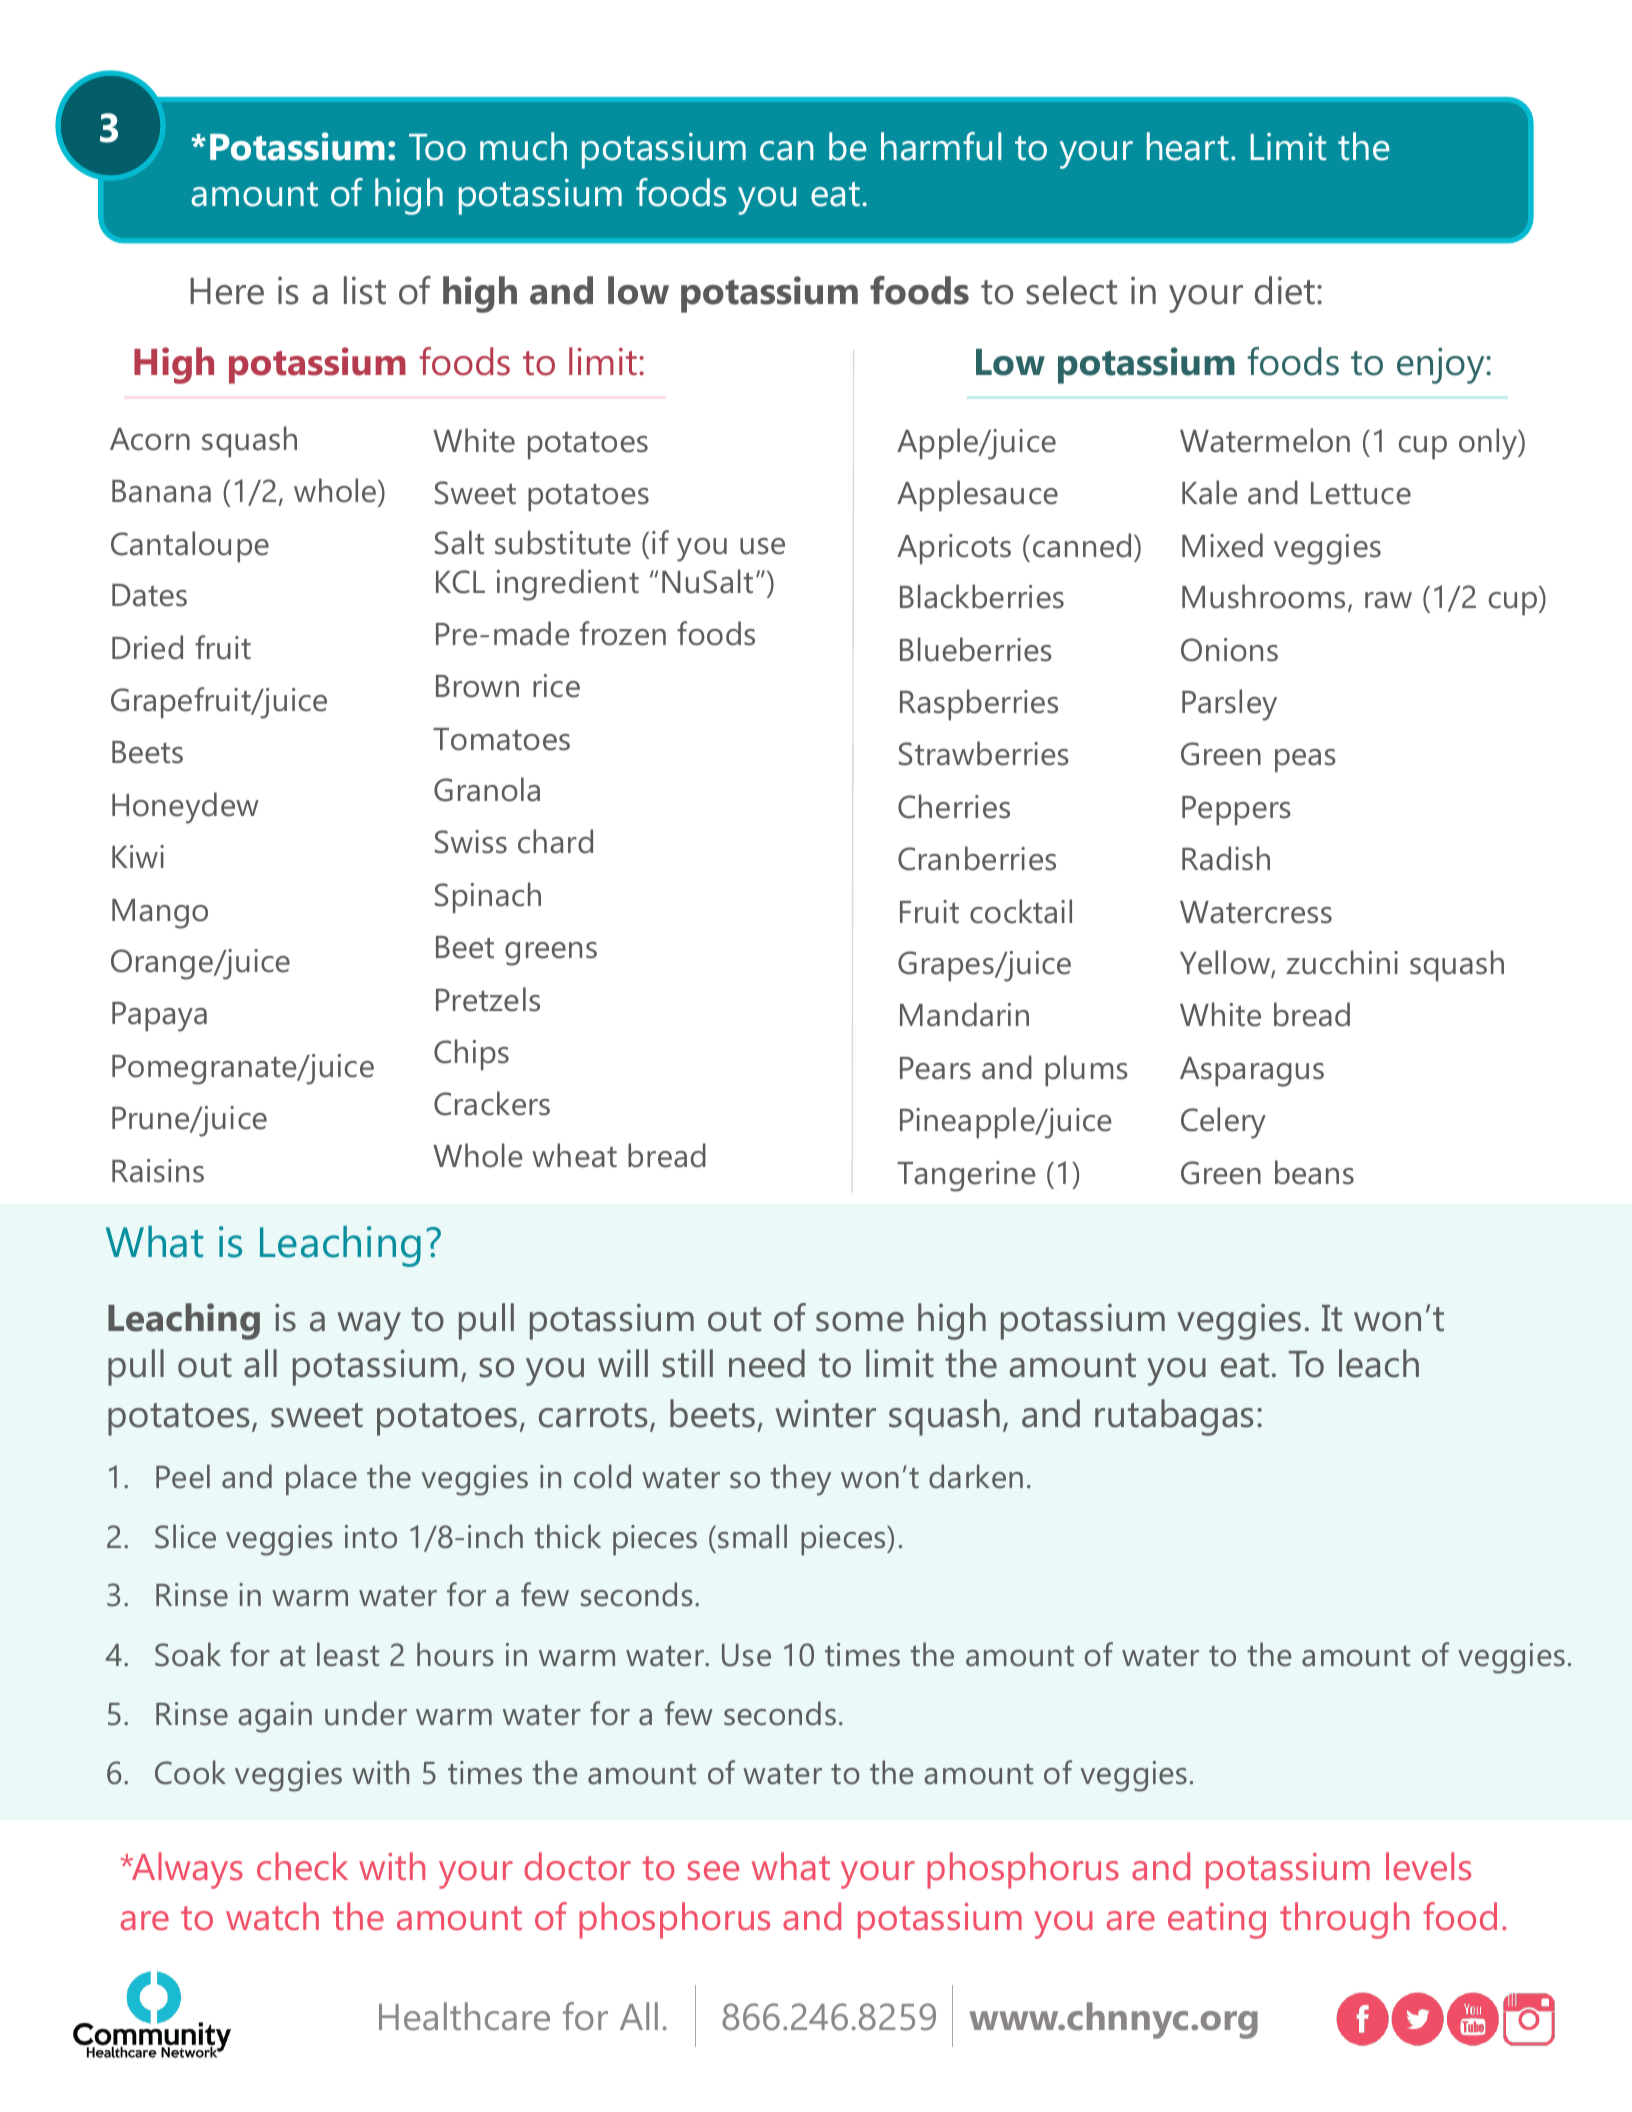 Image resolution: width=1632 pixels, height=2112 pixels. Describe the element at coordinates (321, 1479) in the screenshot. I see `place` at that location.
